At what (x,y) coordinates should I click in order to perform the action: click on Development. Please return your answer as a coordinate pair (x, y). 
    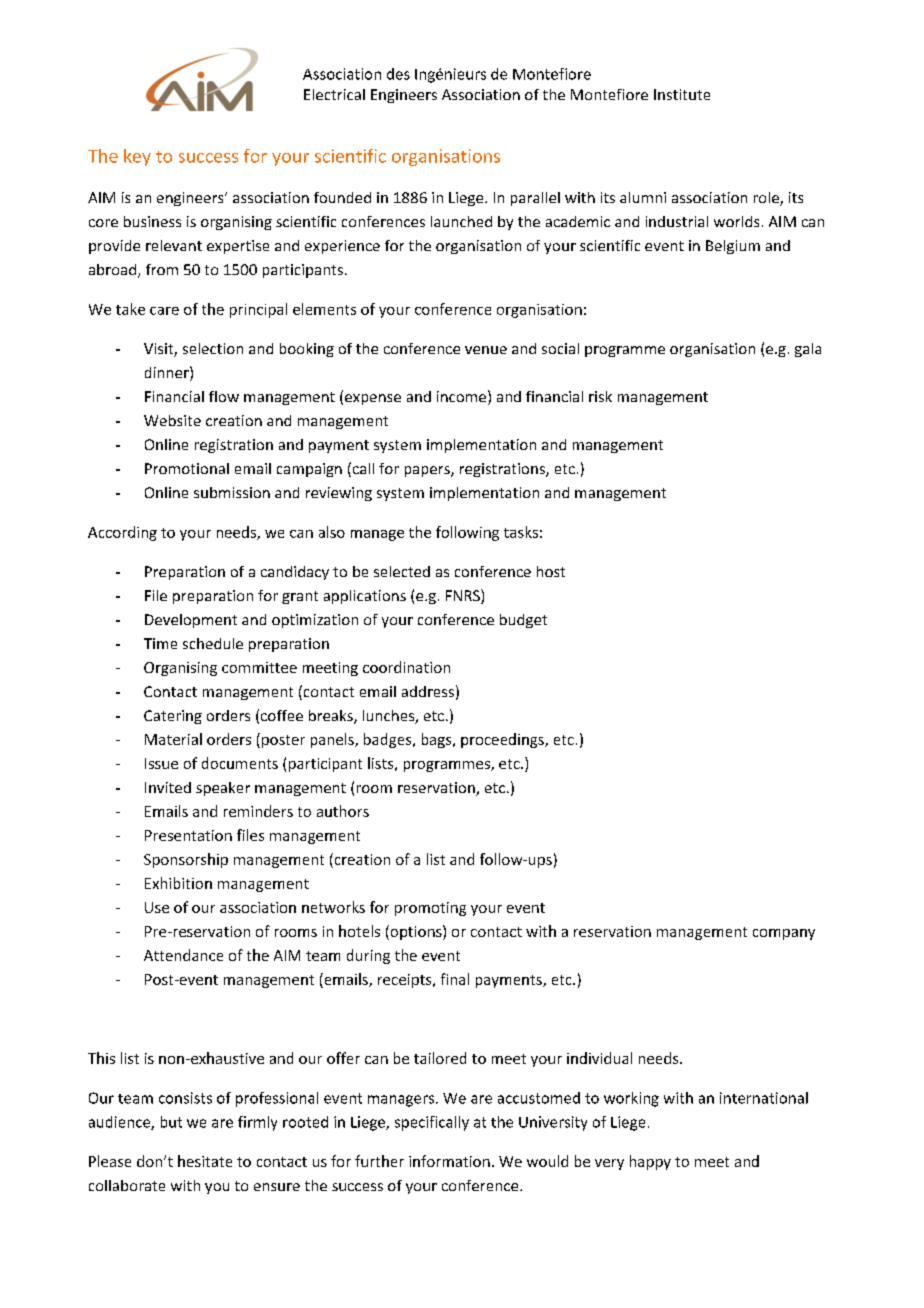
    Looking at the image, I should click on (191, 621).
